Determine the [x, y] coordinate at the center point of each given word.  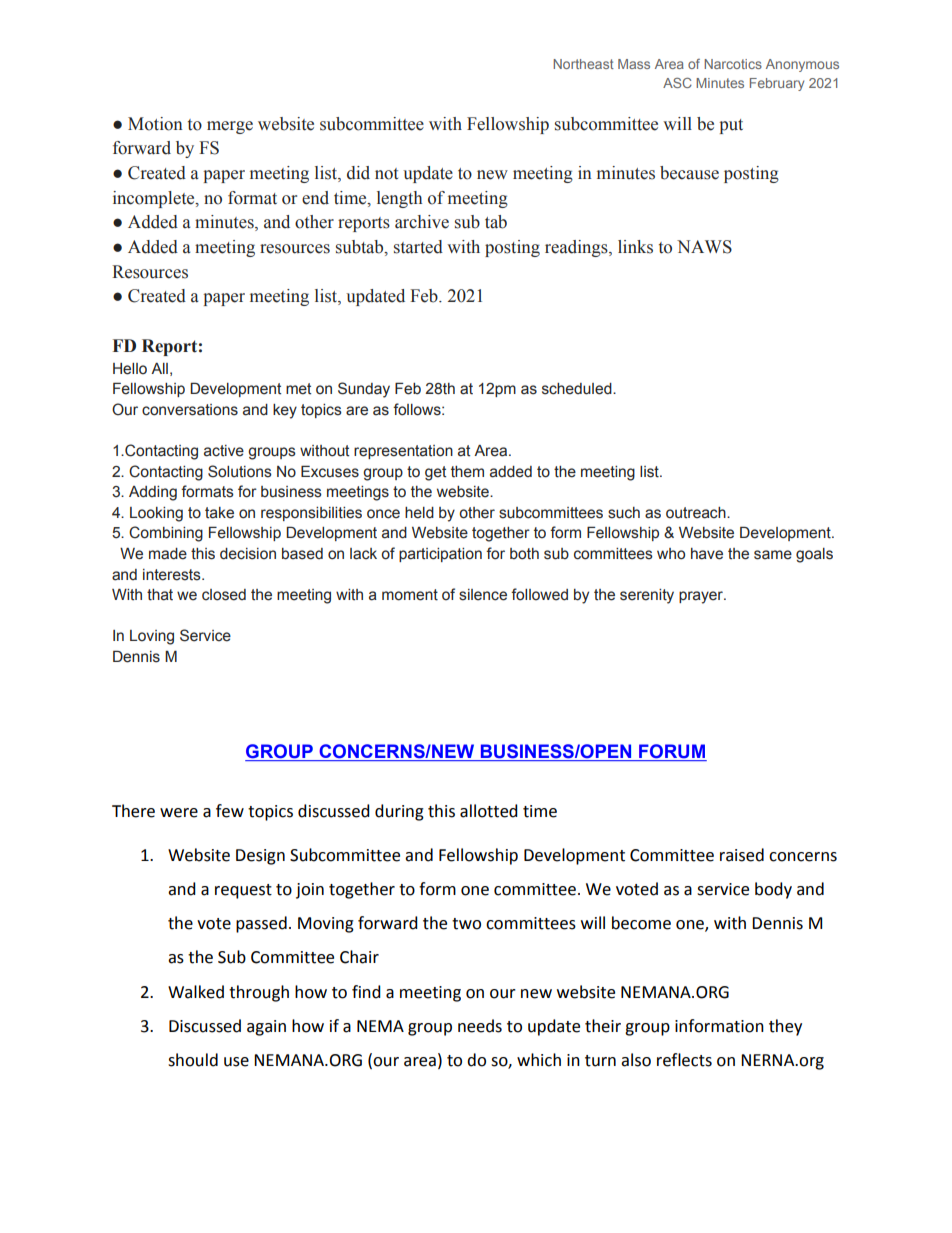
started [418, 247]
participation [440, 555]
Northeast [583, 64]
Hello [130, 369]
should [193, 1060]
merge [230, 127]
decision [248, 554]
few [230, 811]
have [707, 554]
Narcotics [733, 64]
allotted [489, 811]
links [635, 247]
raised [742, 855]
